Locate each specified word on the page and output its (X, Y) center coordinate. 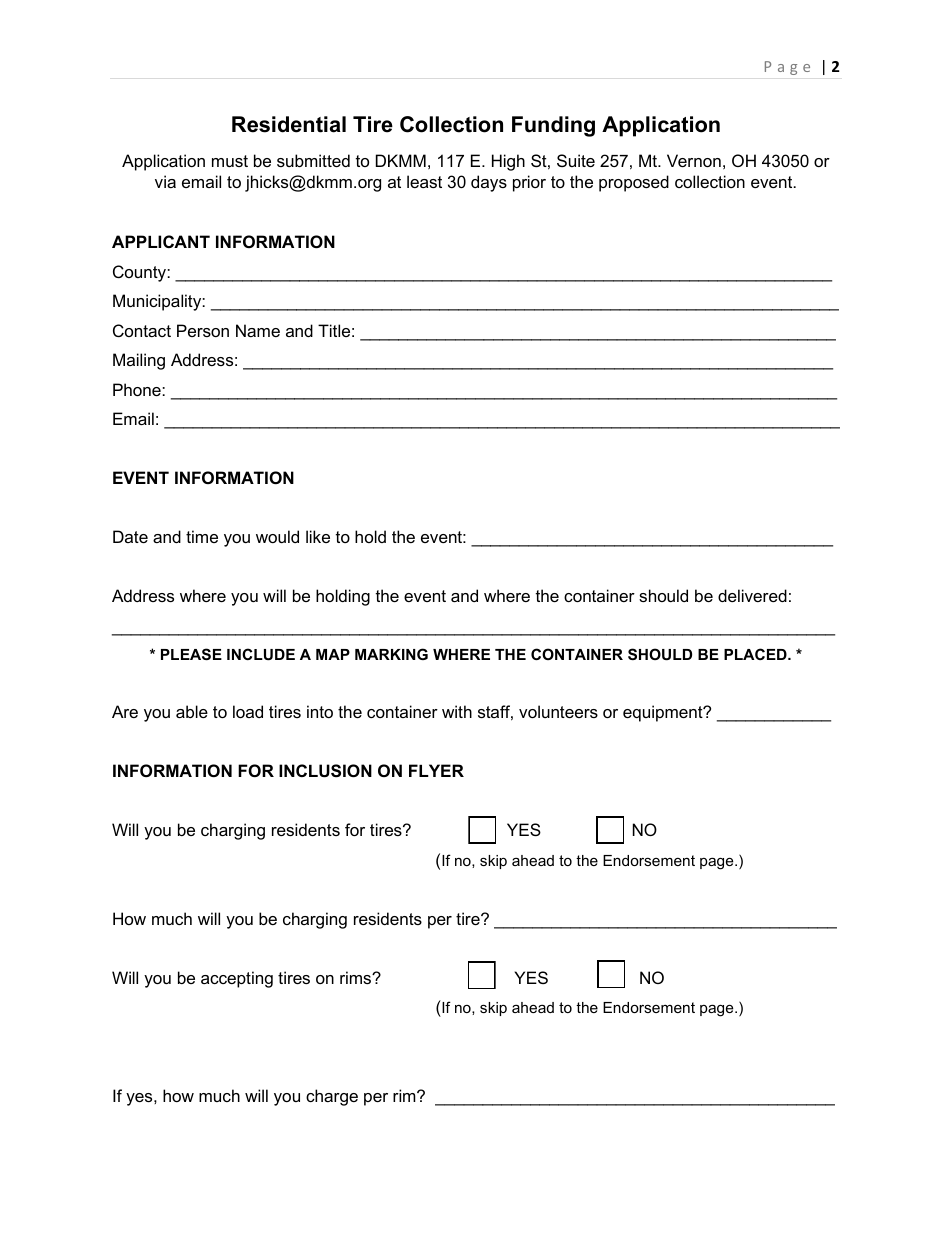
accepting (237, 979)
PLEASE (191, 654)
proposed (634, 183)
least (424, 181)
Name (258, 330)
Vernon (694, 160)
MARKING (391, 654)
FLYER (436, 770)
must (230, 161)
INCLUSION (325, 771)
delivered (752, 595)
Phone (138, 389)
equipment (664, 713)
